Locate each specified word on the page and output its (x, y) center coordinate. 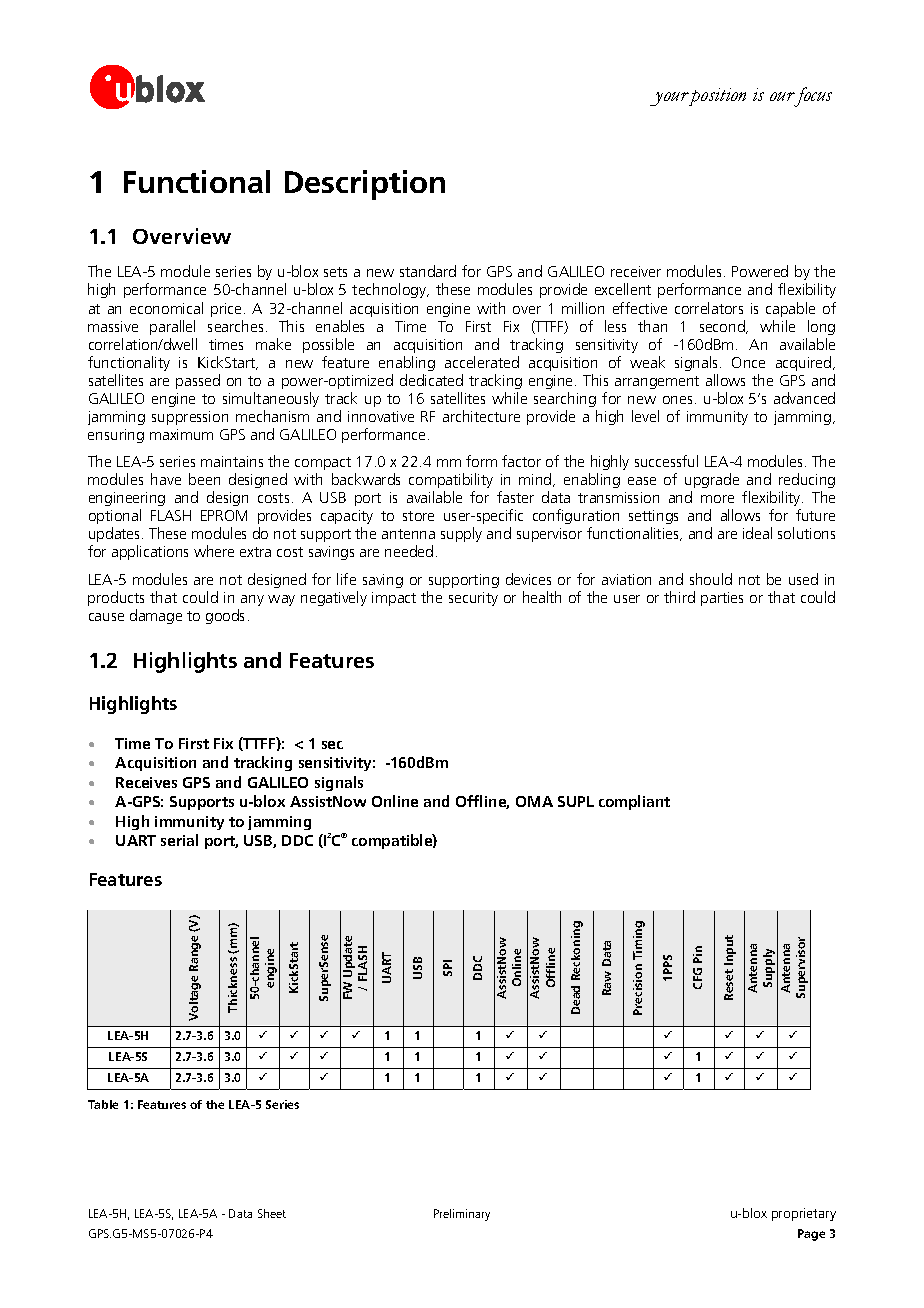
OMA (534, 801)
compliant (634, 802)
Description (365, 185)
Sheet (272, 1213)
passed (198, 381)
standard (428, 271)
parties (722, 599)
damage (156, 616)
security (473, 599)
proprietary (804, 1214)
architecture (481, 416)
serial (179, 840)
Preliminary (462, 1215)
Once (748, 362)
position (717, 97)
